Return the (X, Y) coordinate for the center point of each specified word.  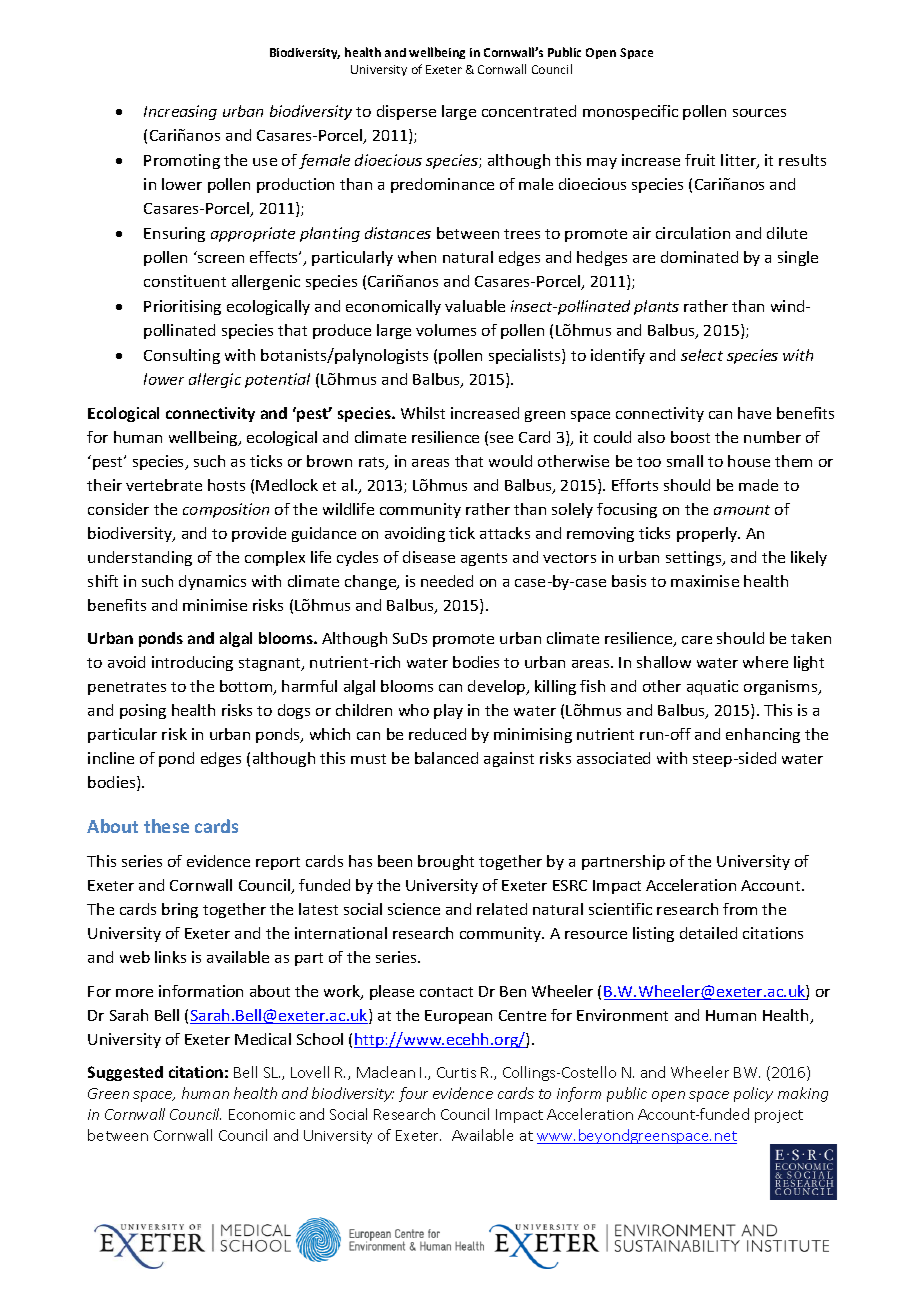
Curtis (456, 1072)
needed (447, 581)
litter (739, 161)
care (697, 640)
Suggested (125, 1073)
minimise (215, 605)
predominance (442, 185)
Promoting (182, 161)
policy (753, 1094)
